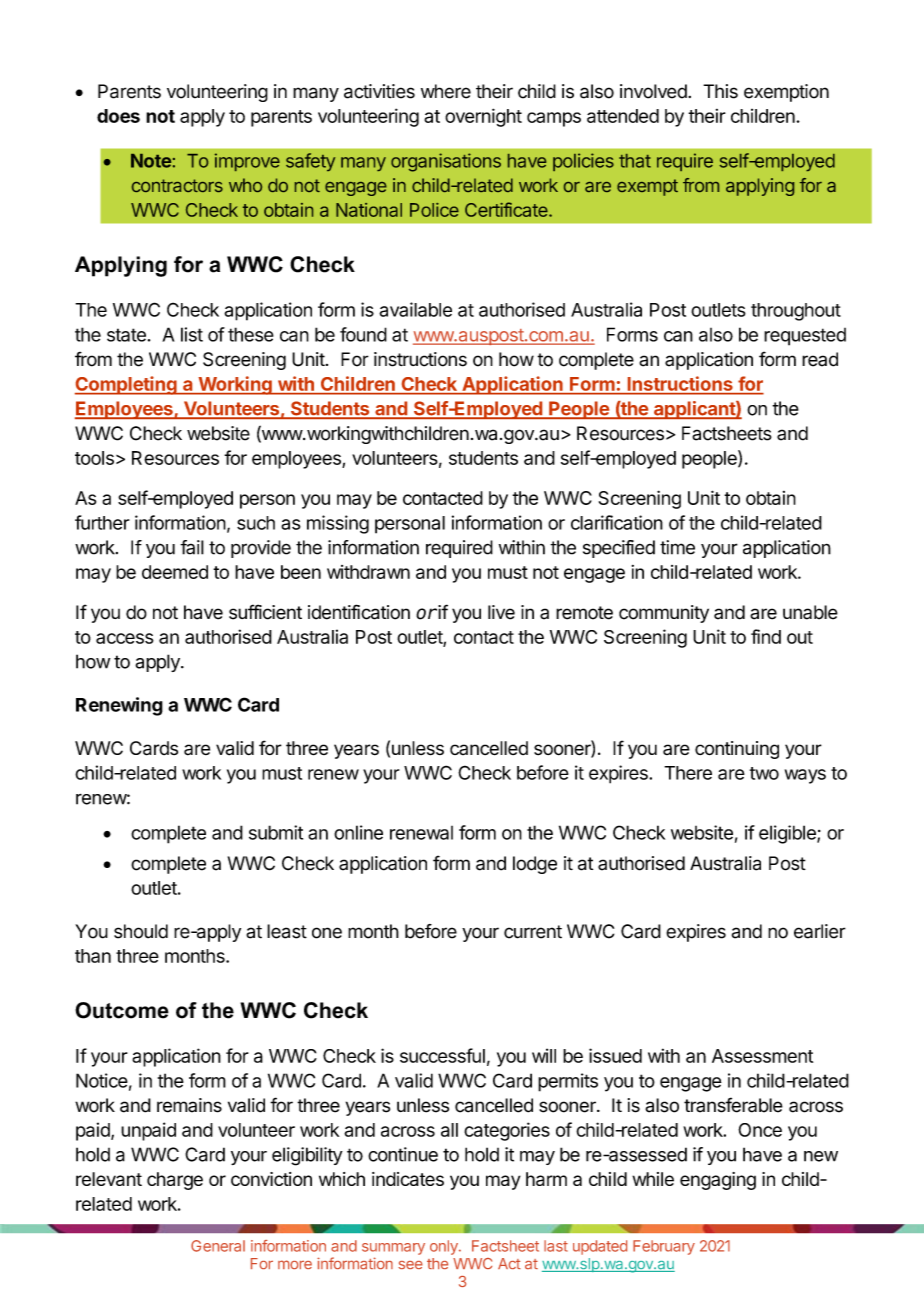 This screenshot has width=924, height=1308. What do you see at coordinates (151, 161) in the screenshot?
I see `Note` at bounding box center [151, 161].
